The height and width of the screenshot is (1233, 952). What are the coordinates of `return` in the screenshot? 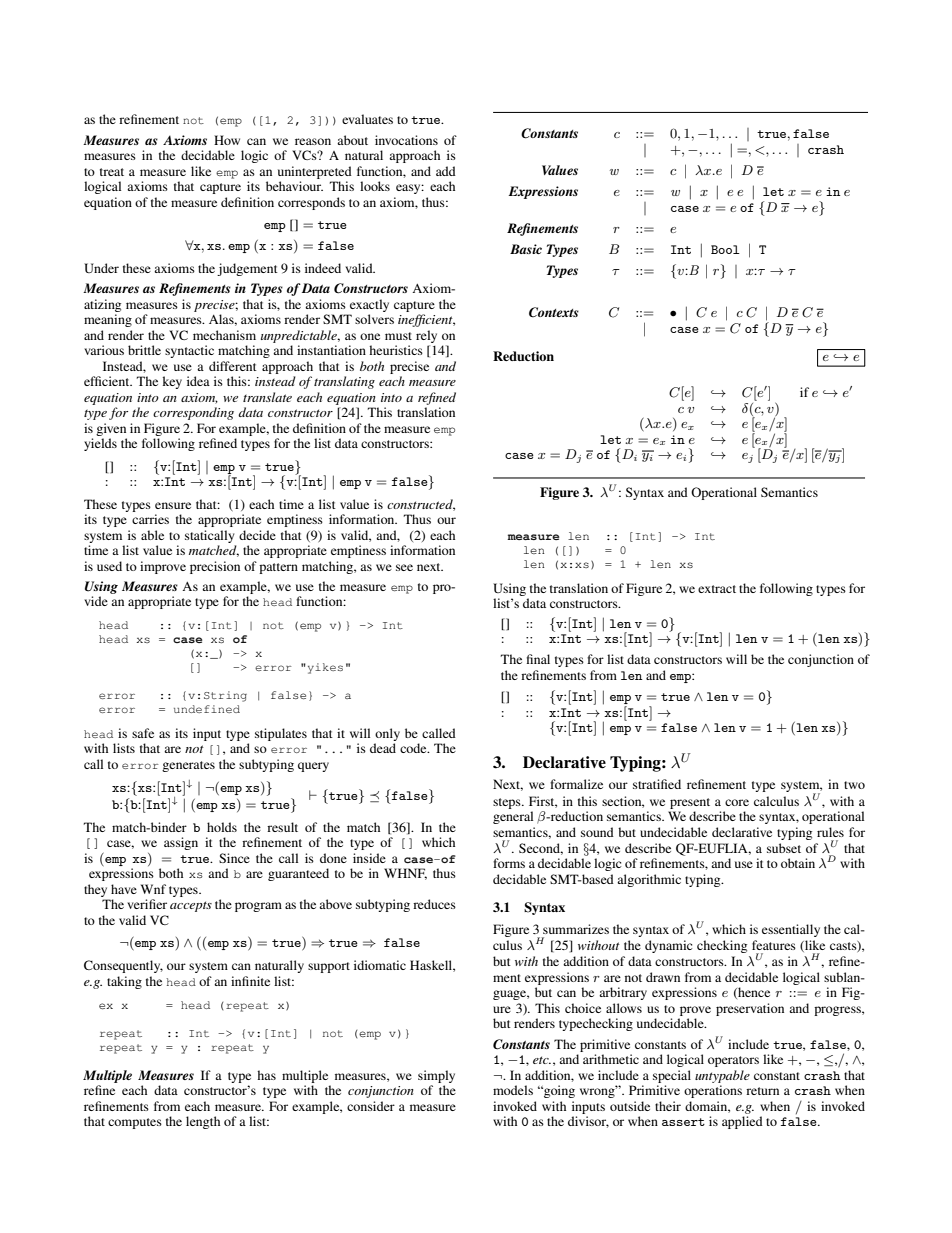 It's located at (762, 1091).
